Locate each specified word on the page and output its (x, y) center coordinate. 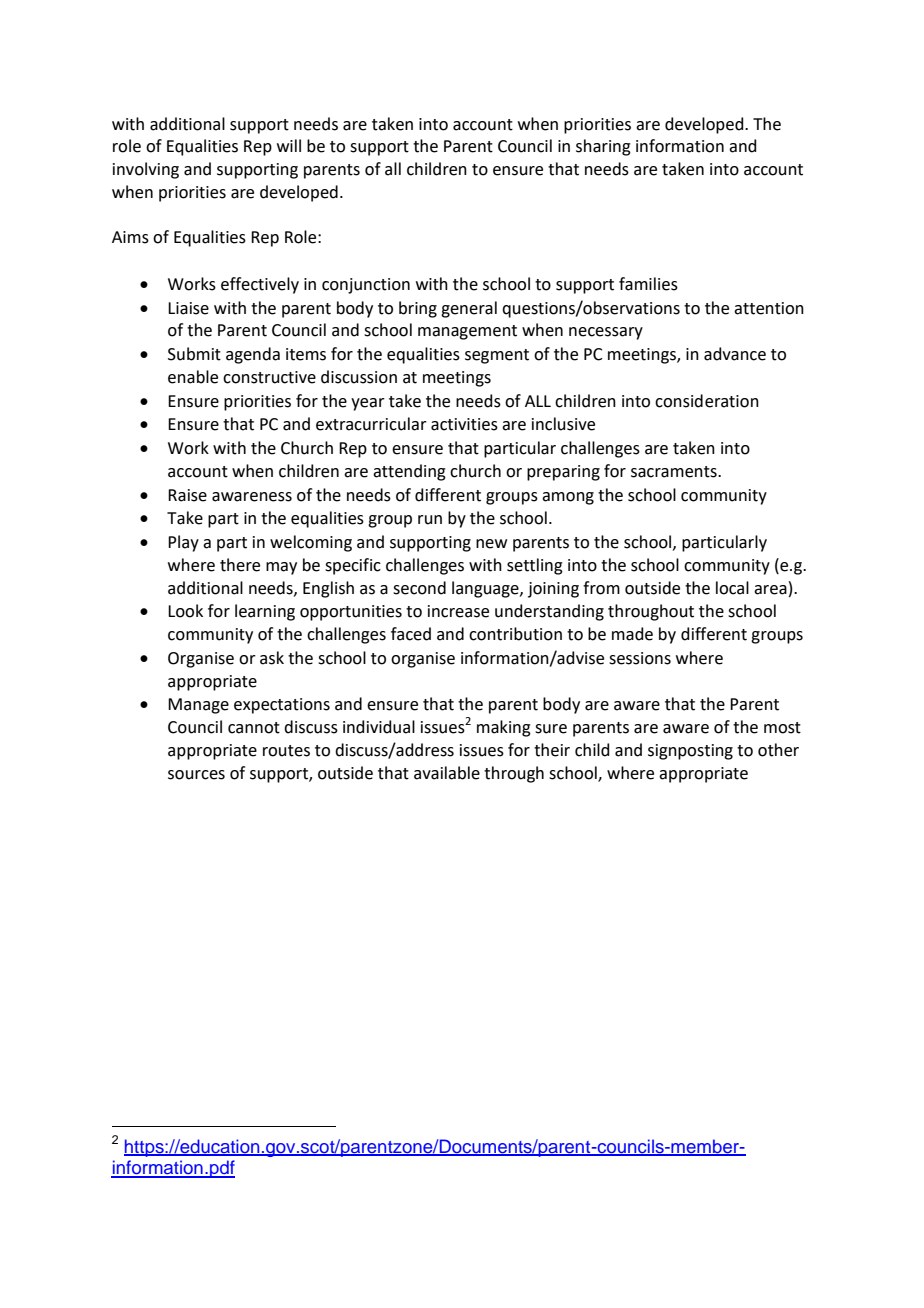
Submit (194, 354)
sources (196, 775)
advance (735, 354)
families (648, 284)
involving (146, 170)
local (732, 588)
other (778, 750)
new (491, 544)
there (240, 565)
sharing (603, 147)
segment (497, 356)
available (447, 773)
